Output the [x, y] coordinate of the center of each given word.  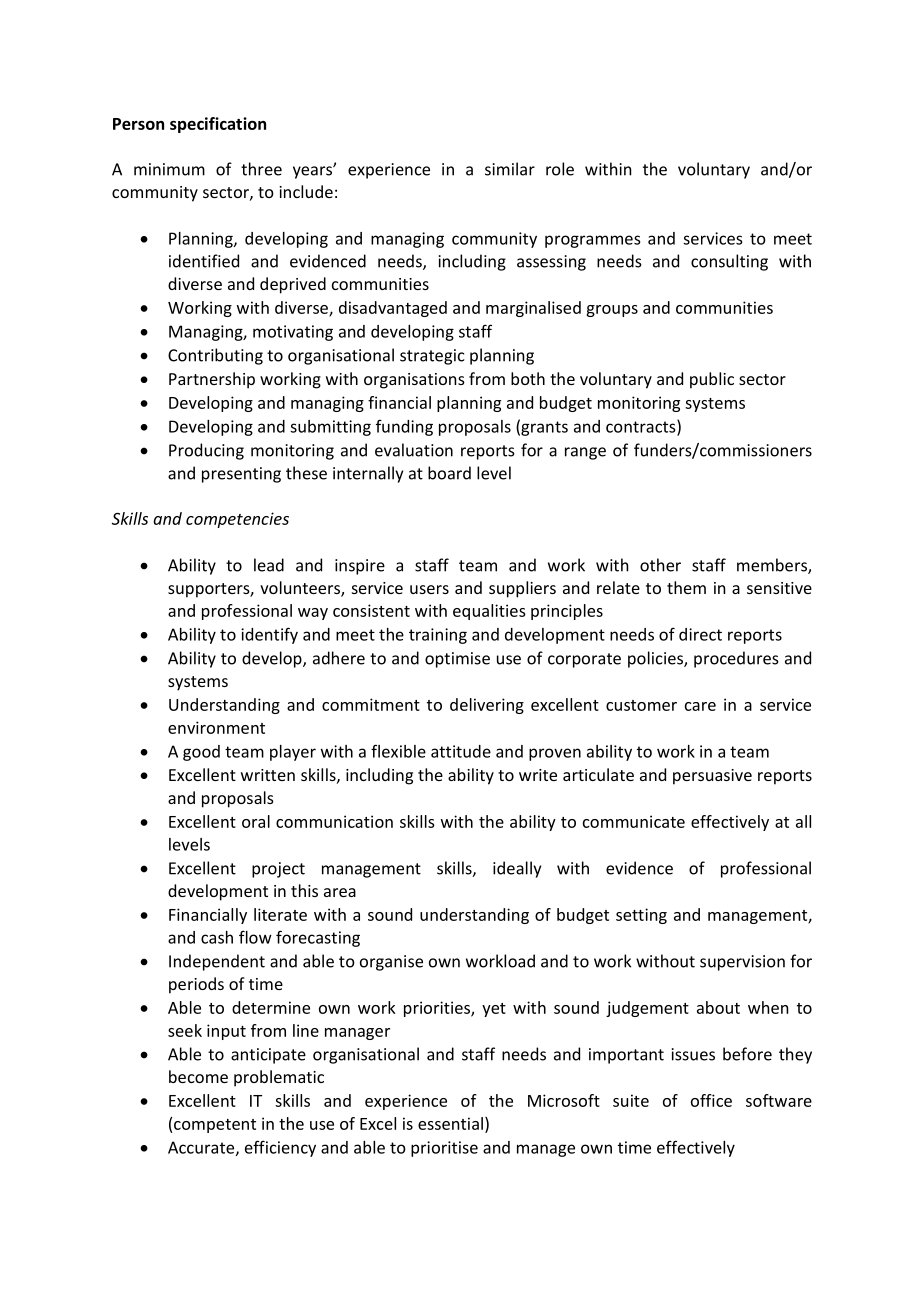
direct [700, 634]
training [438, 636]
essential [450, 1123]
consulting [729, 262]
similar [510, 169]
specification [218, 125]
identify [269, 635]
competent [215, 1126]
